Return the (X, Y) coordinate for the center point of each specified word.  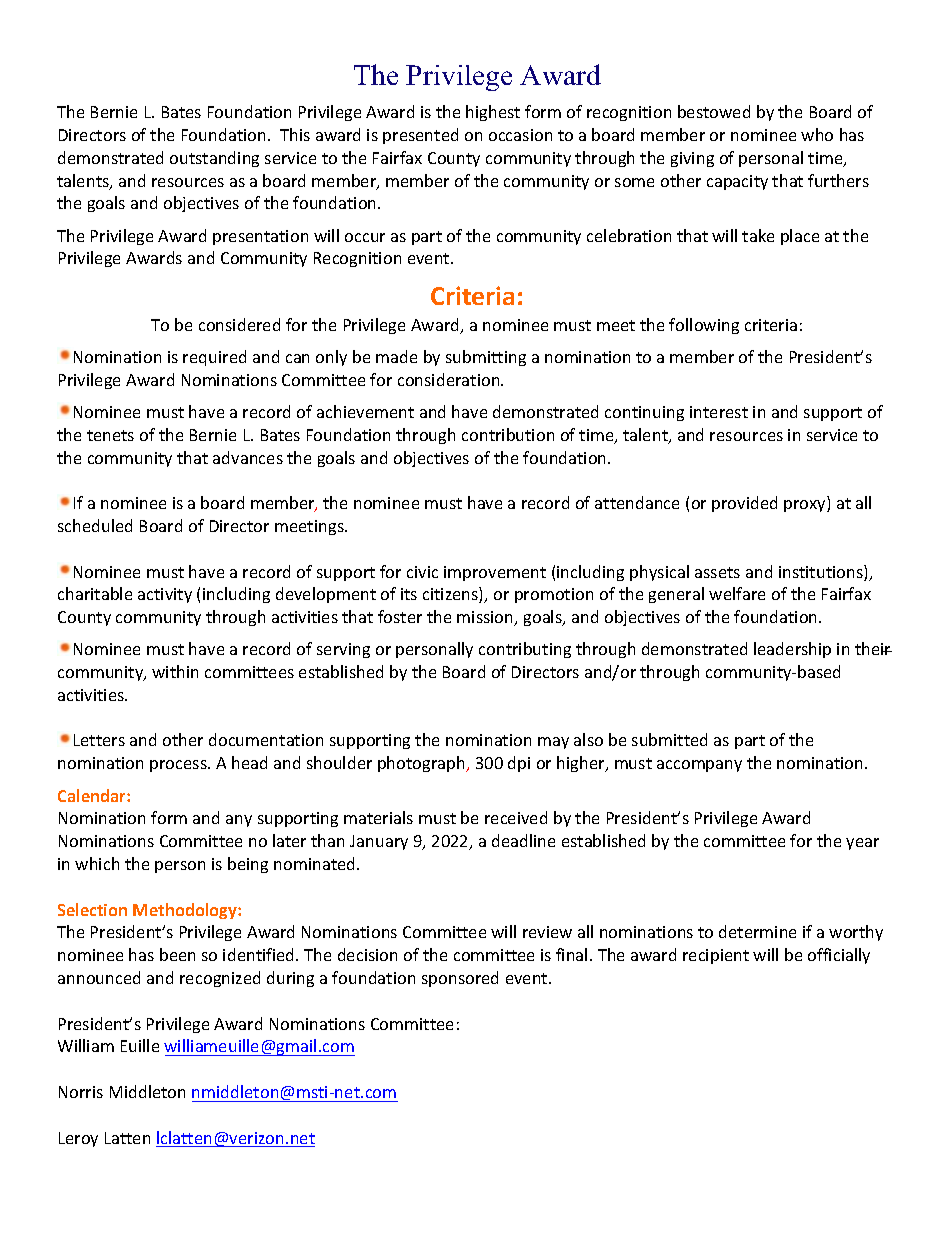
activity (165, 595)
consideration (450, 379)
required (214, 358)
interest (719, 412)
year (862, 844)
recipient (716, 956)
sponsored (460, 979)
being (248, 865)
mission (486, 618)
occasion (520, 135)
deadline (523, 840)
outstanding (214, 159)
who (817, 134)
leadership (792, 650)
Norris (81, 1092)
